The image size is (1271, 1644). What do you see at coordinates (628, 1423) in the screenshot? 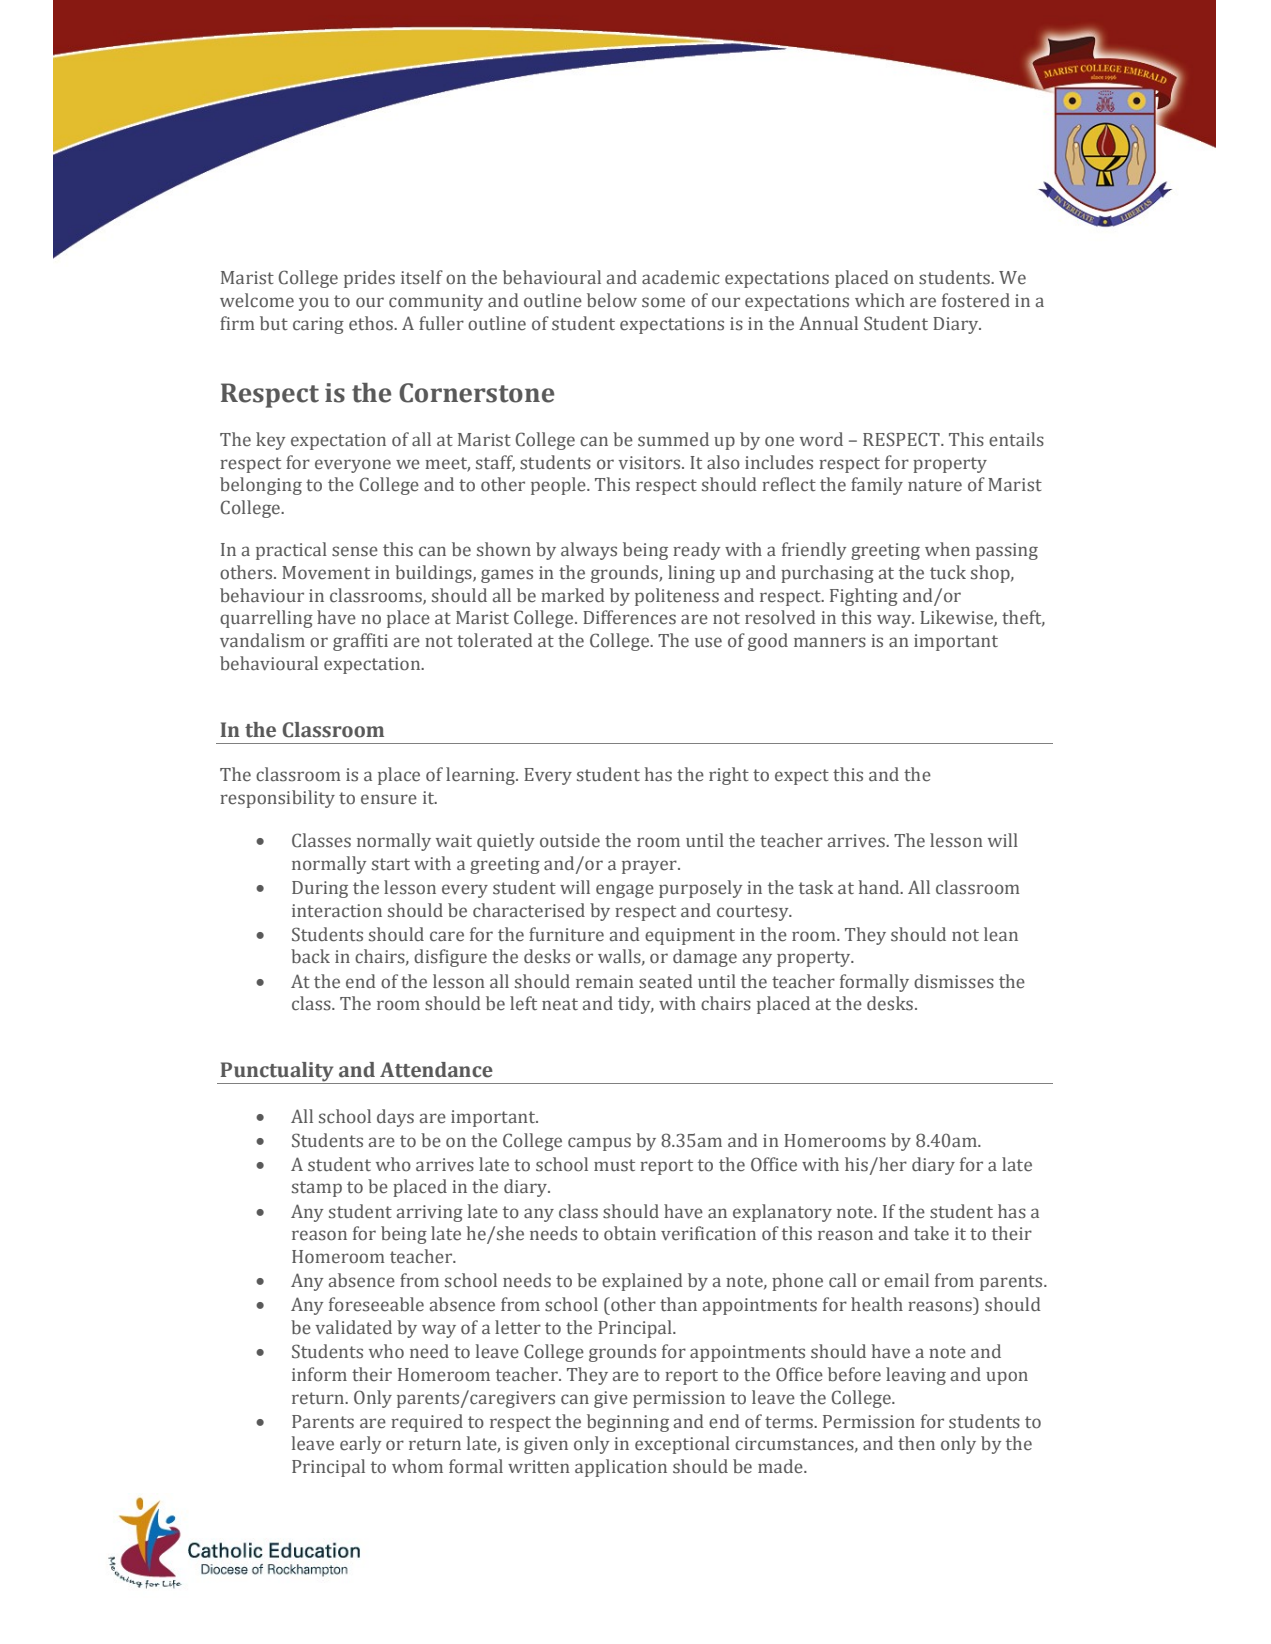
I see `beginning` at bounding box center [628, 1423].
